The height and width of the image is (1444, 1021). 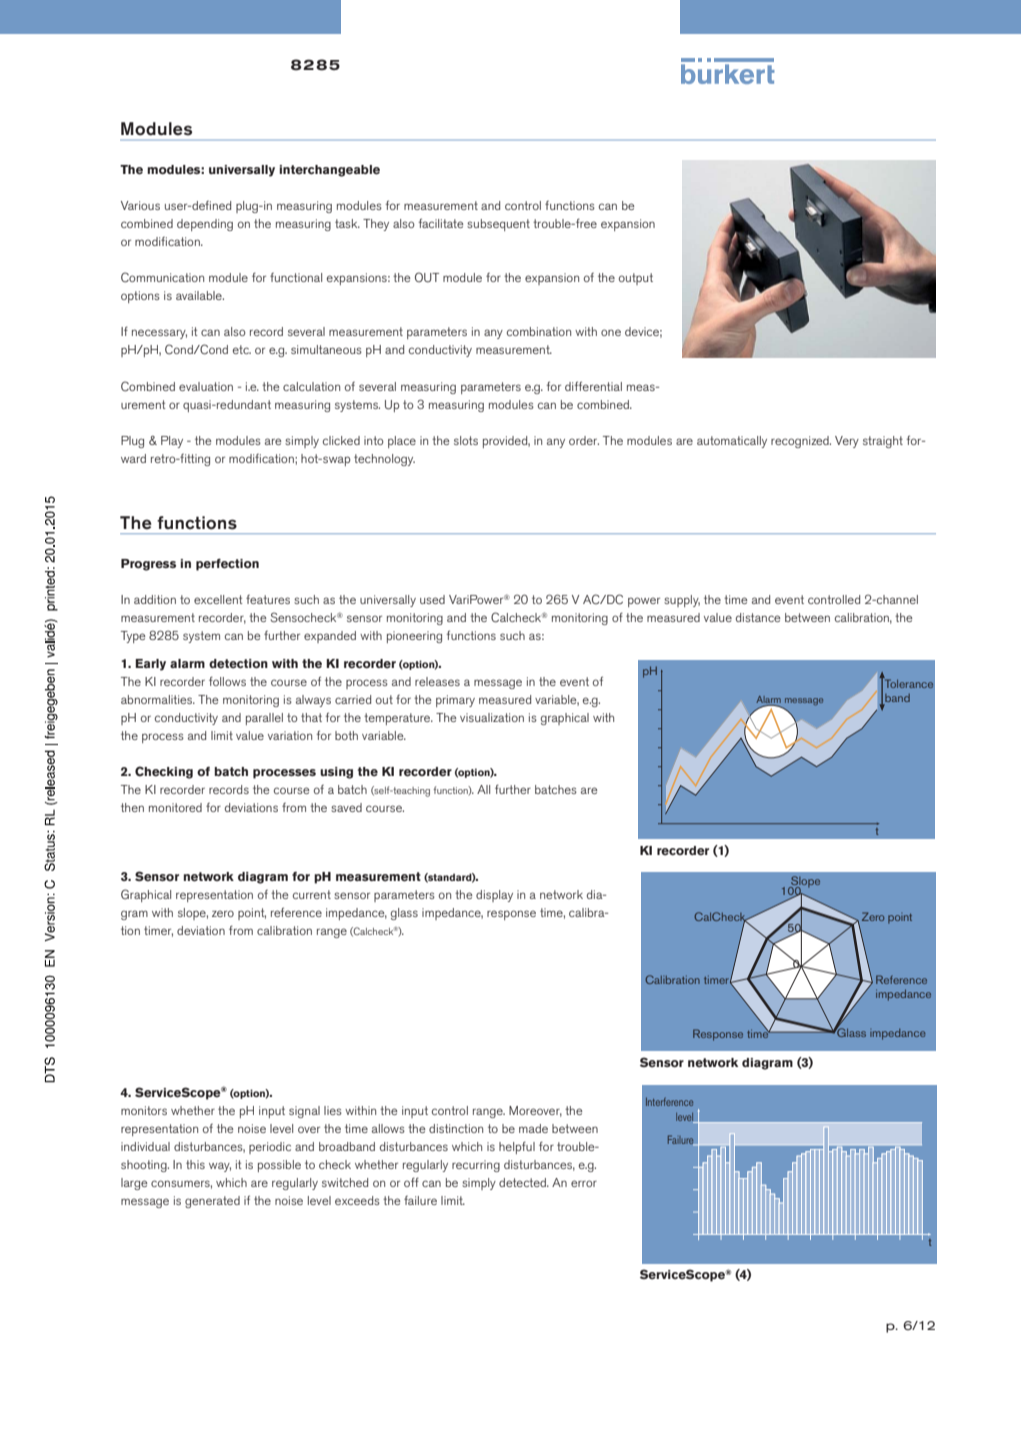 What do you see at coordinates (523, 1182) in the image?
I see `detected` at bounding box center [523, 1182].
